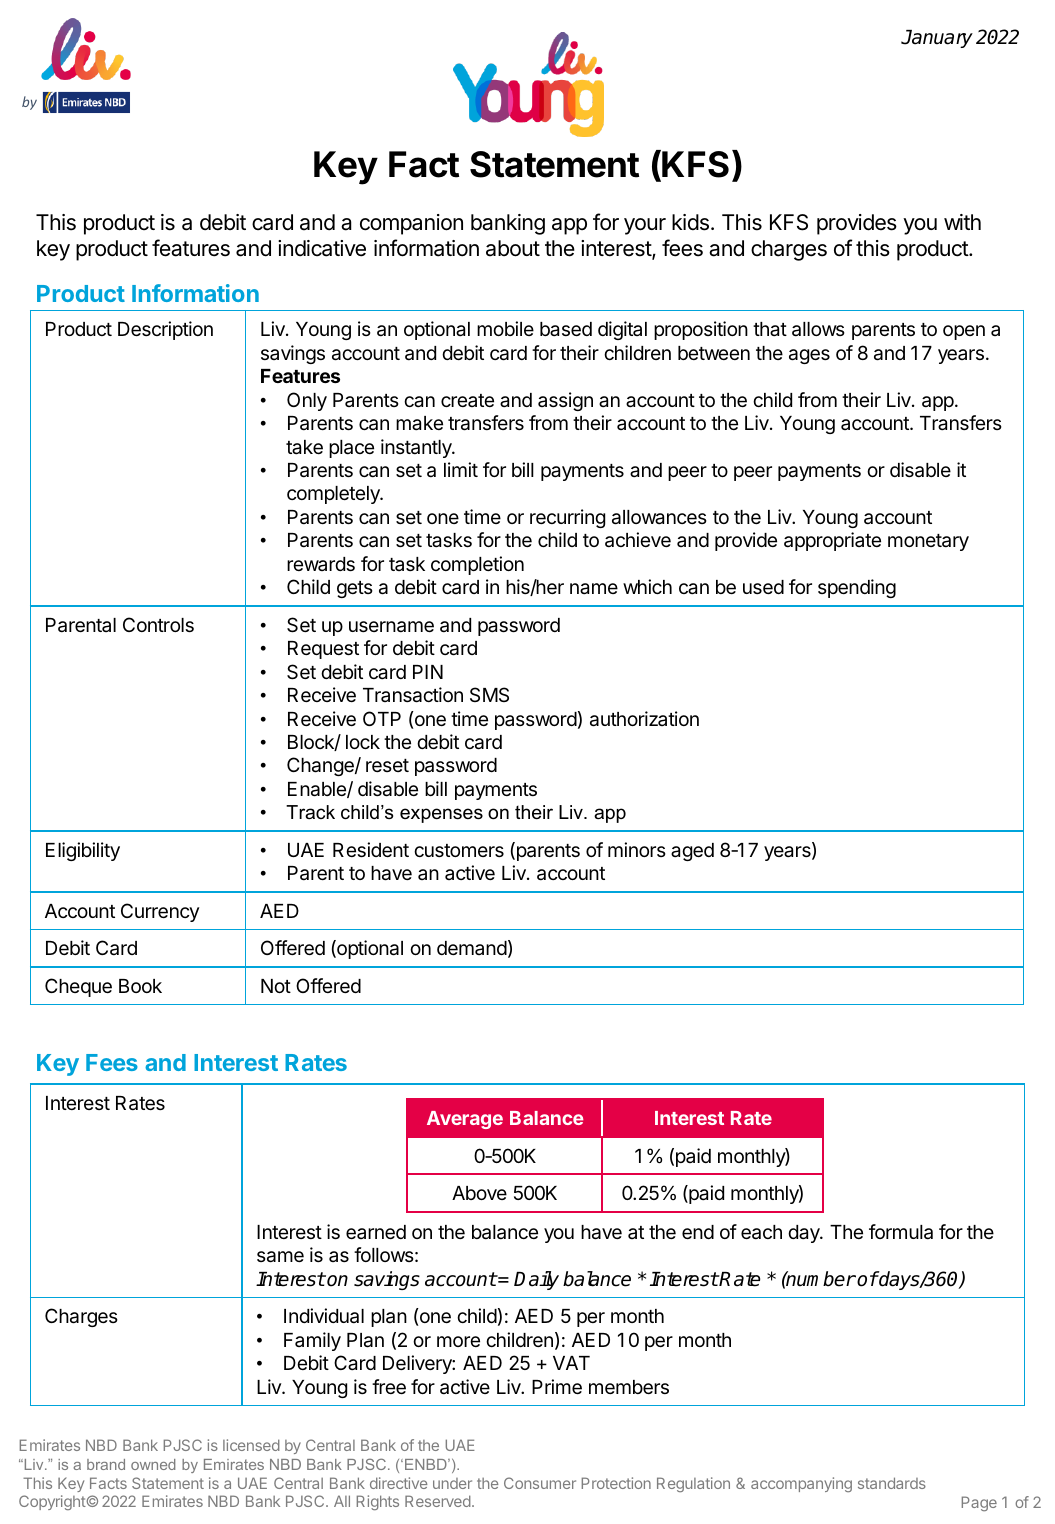  I want to click on January, so click(937, 39).
